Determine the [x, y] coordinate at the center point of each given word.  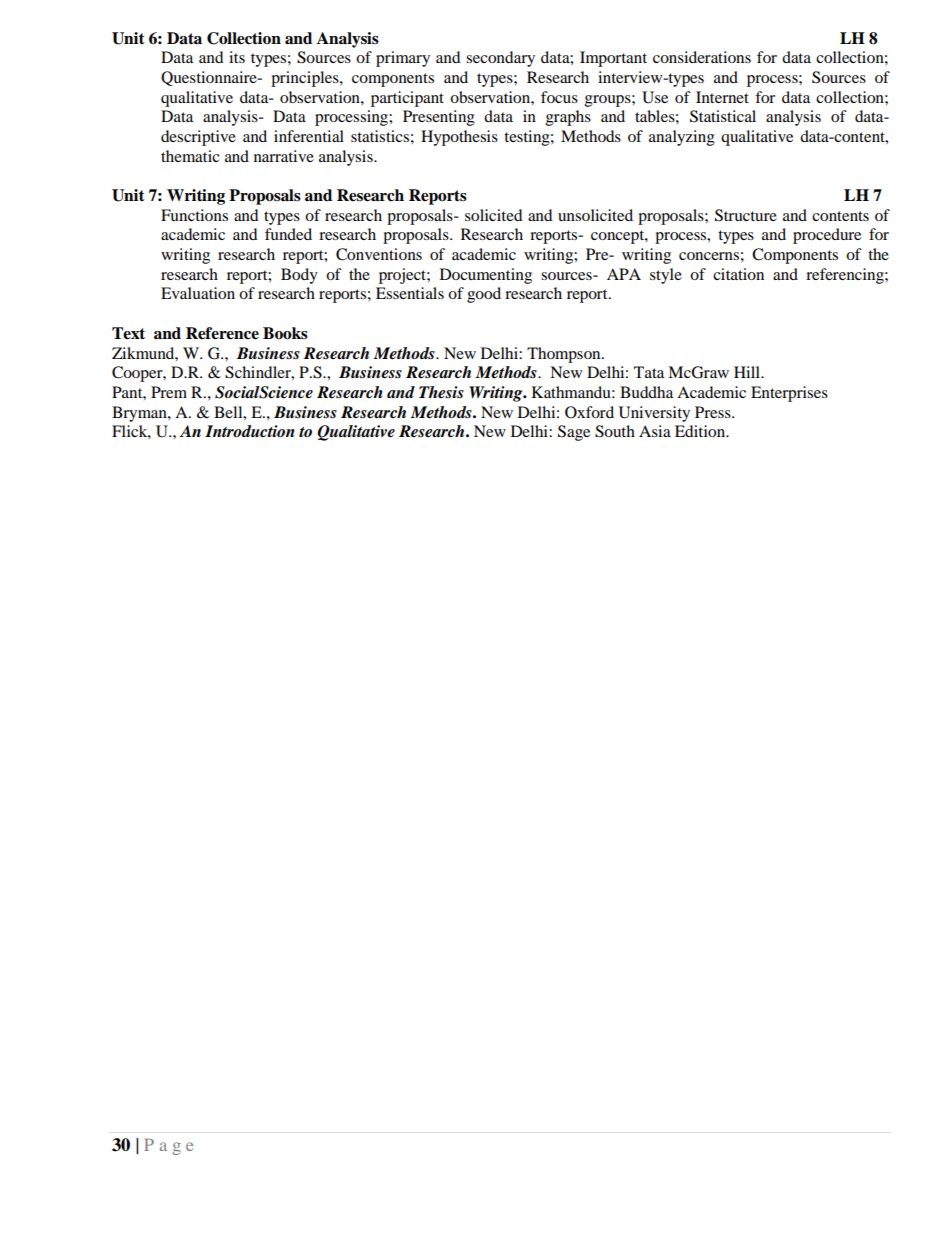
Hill [748, 372]
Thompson [565, 355]
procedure [827, 236]
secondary [500, 59]
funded [288, 234]
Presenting [439, 118]
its [237, 57]
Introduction [250, 431]
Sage [574, 433]
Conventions [379, 254]
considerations [702, 57]
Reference [222, 333]
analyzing [682, 138]
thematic [190, 156]
